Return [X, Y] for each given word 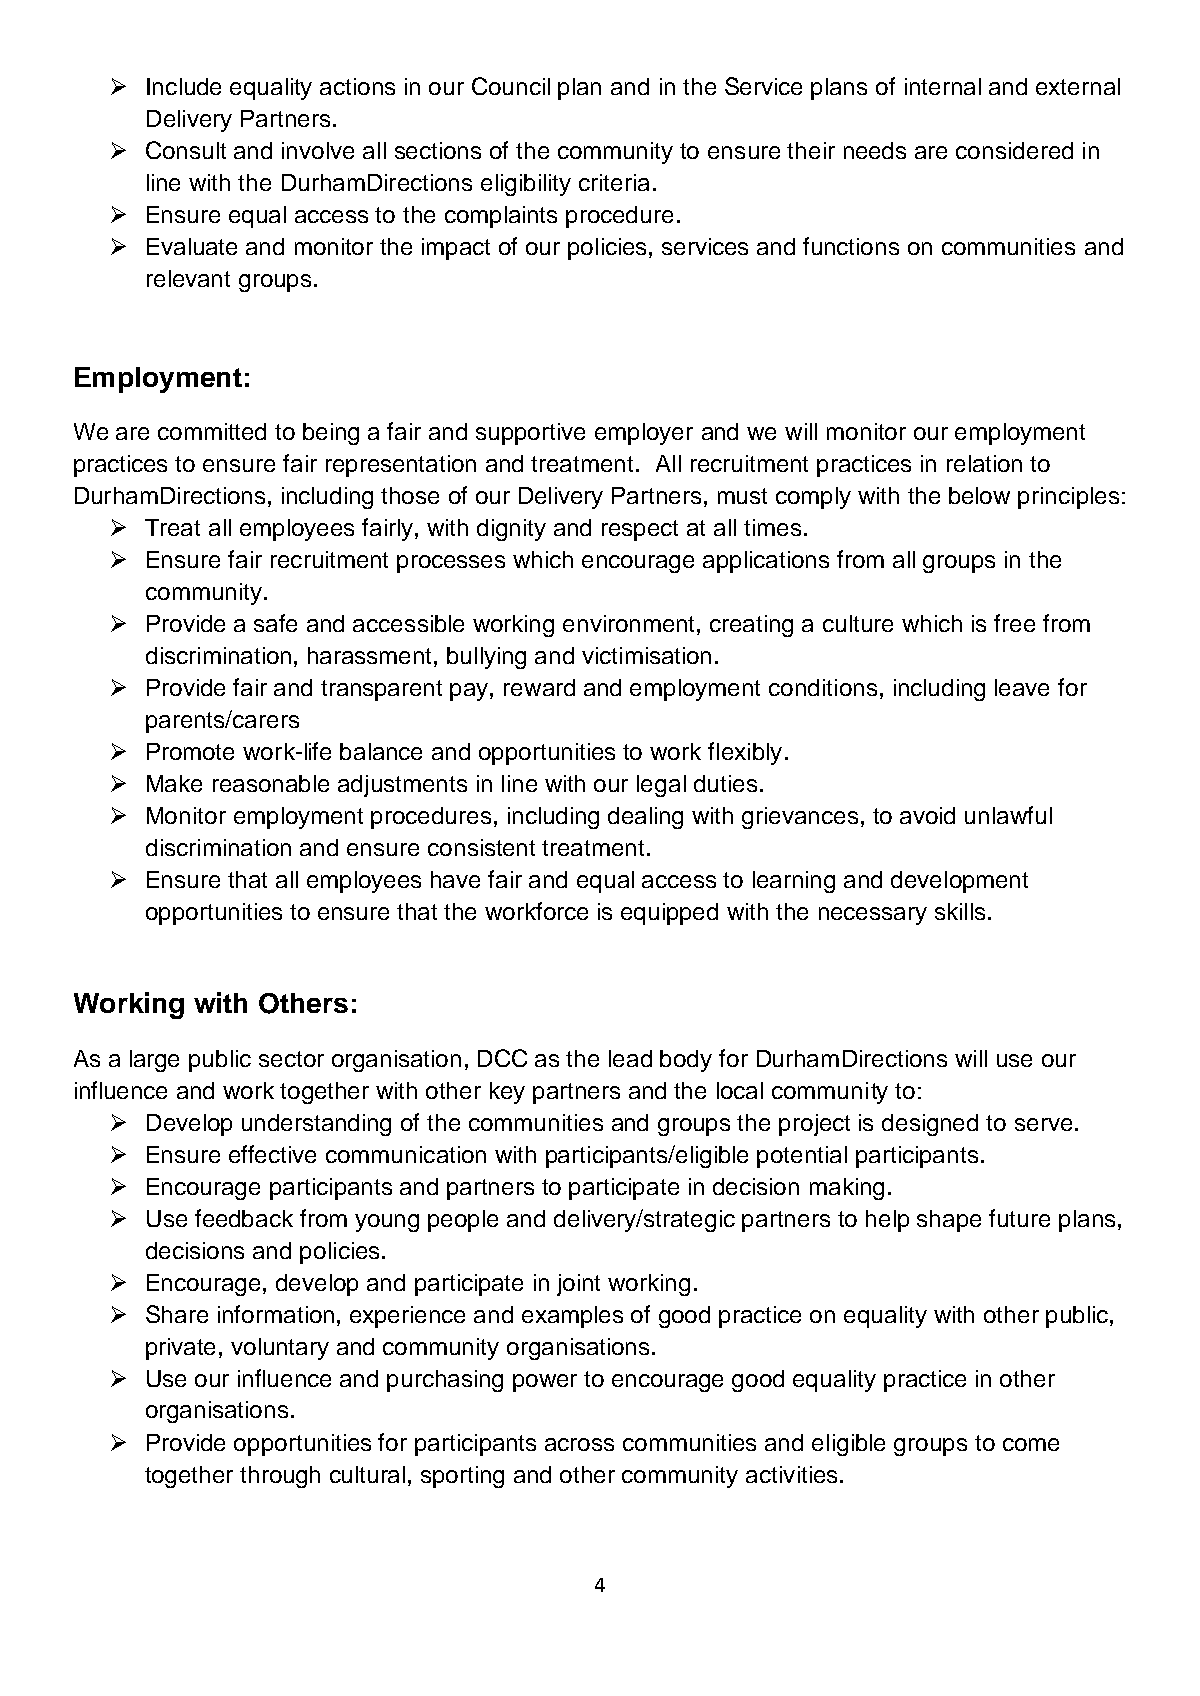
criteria [614, 182]
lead [630, 1058]
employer [644, 434]
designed [930, 1125]
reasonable [271, 783]
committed [212, 431]
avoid [927, 815]
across [579, 1444]
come [1031, 1444]
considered [1014, 150]
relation [984, 463]
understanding [316, 1125]
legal [661, 786]
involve [318, 150]
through [280, 1477]
